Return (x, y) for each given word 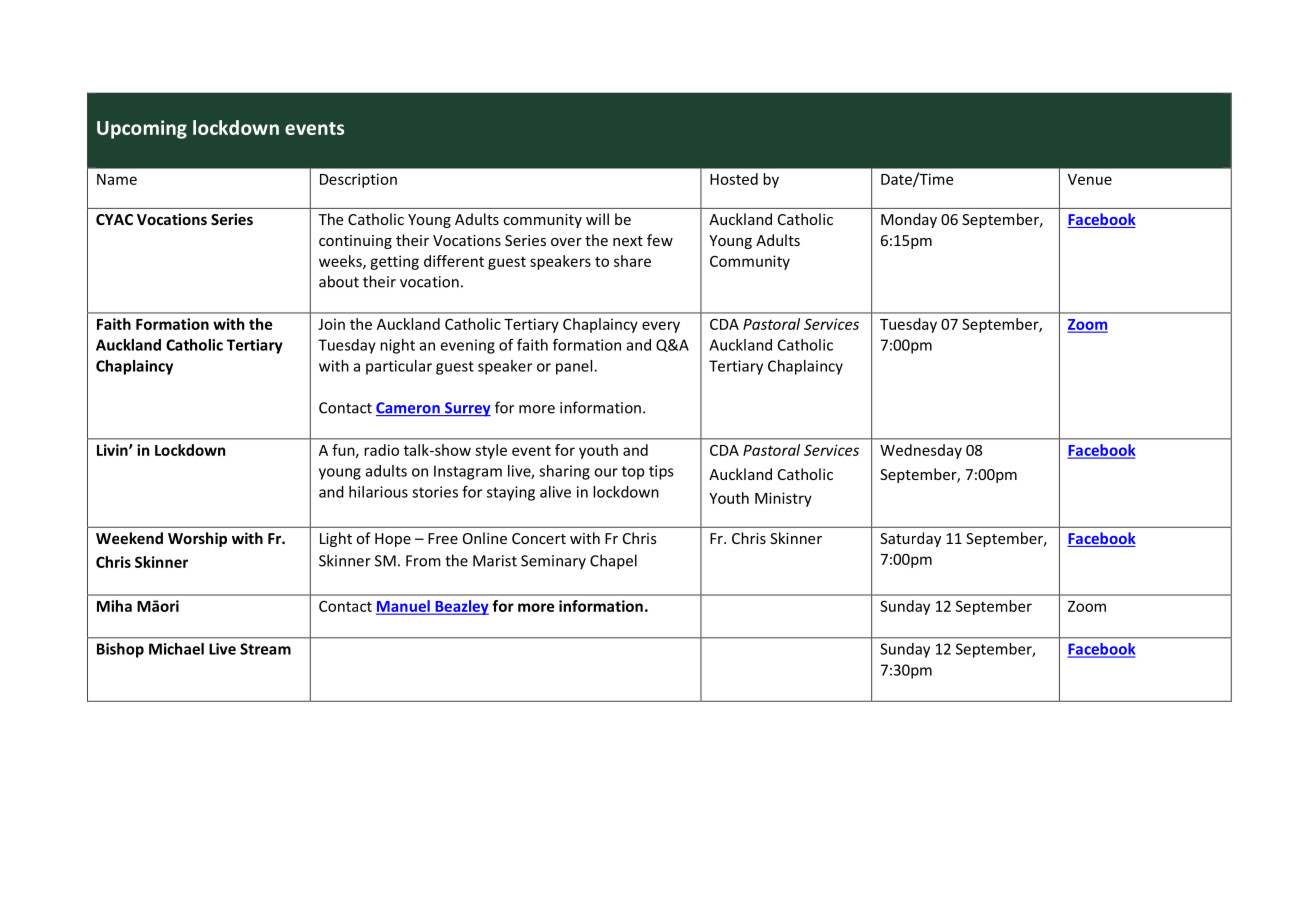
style (491, 451)
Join (331, 324)
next (628, 241)
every (661, 327)
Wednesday (921, 451)
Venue (1090, 179)
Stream (265, 649)
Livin (113, 450)
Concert (539, 538)
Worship (197, 539)
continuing (355, 242)
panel (575, 367)
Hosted (734, 179)
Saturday (910, 539)
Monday (909, 220)
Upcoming (142, 129)
